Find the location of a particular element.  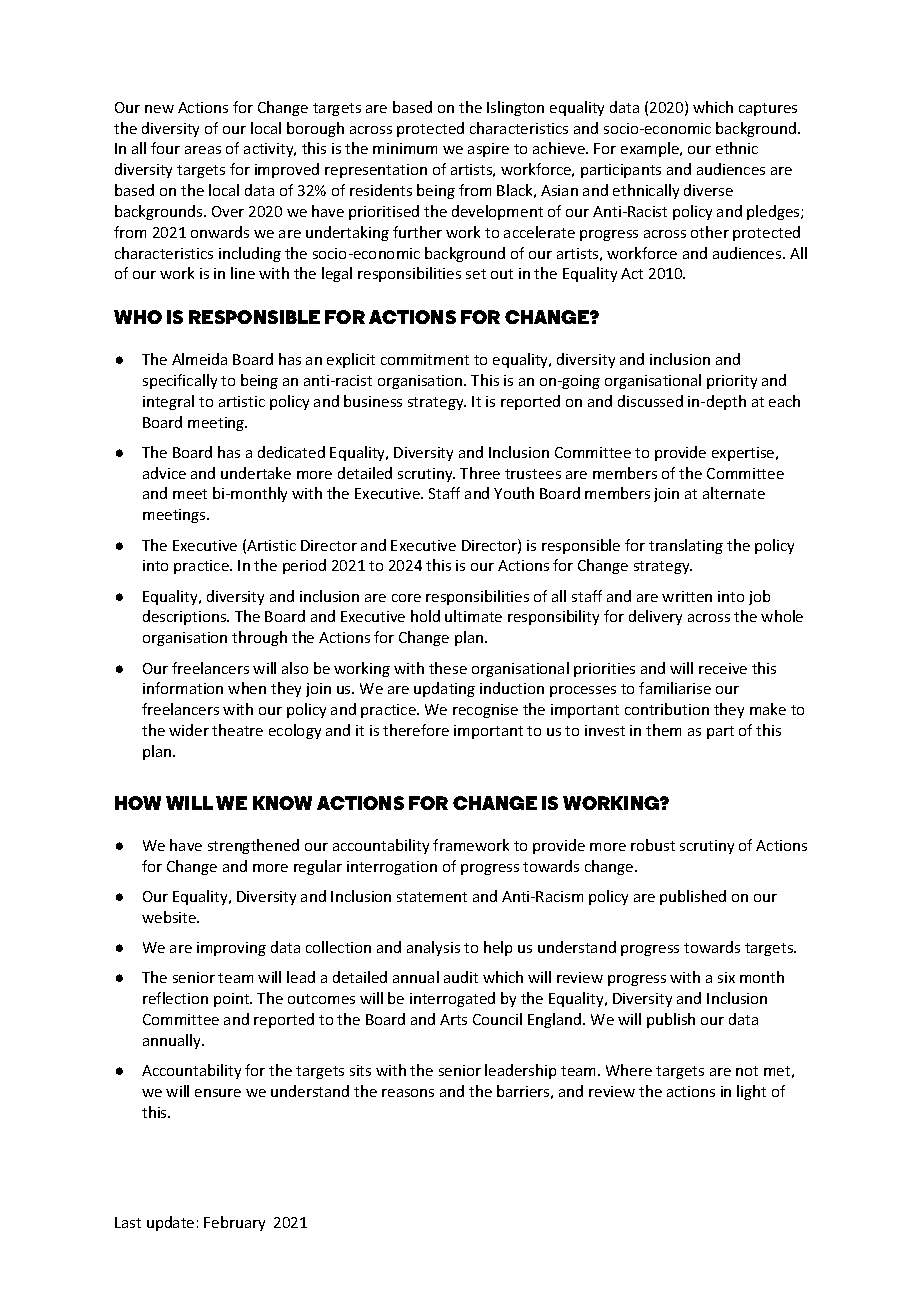

aspire is located at coordinates (488, 150).
